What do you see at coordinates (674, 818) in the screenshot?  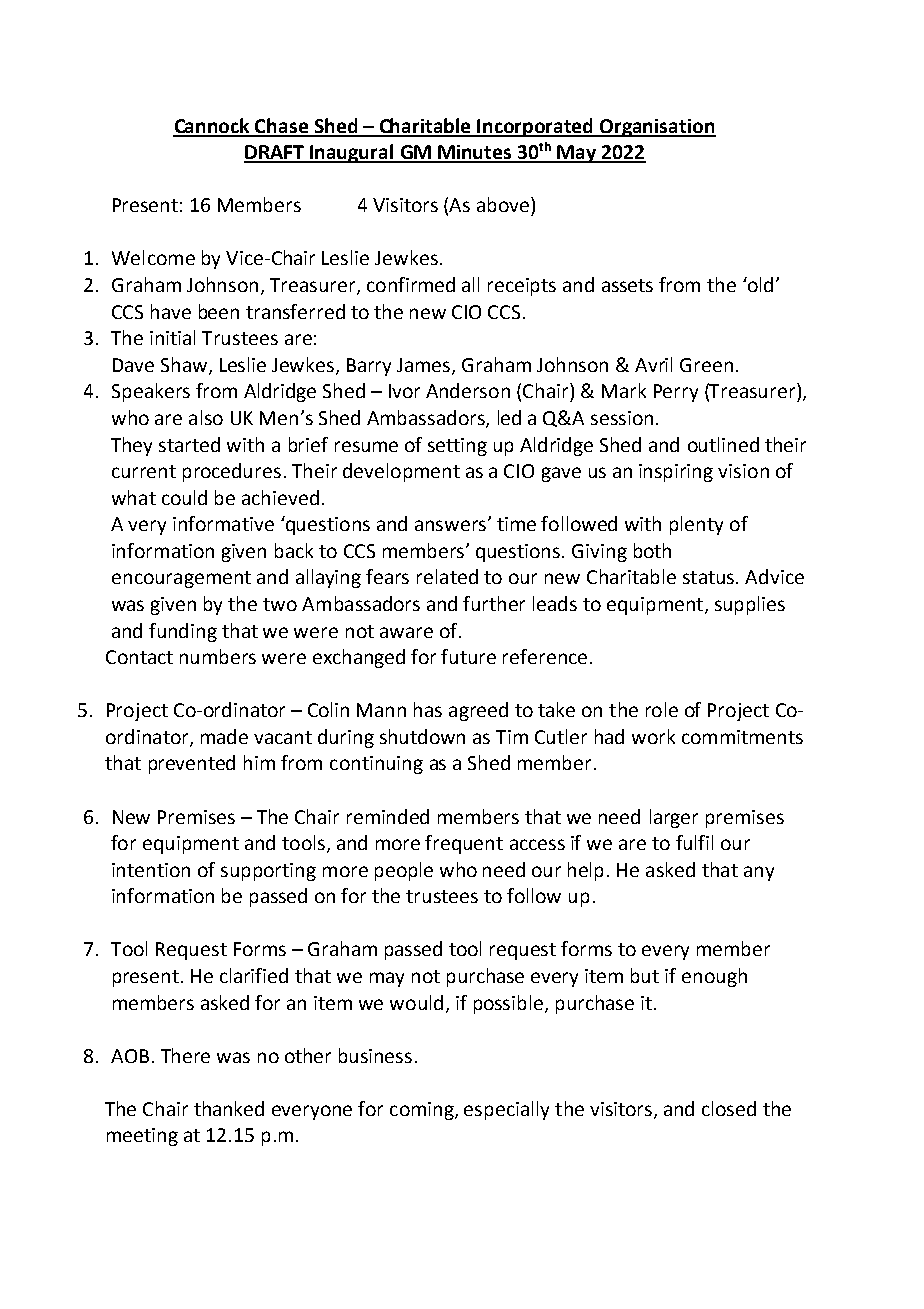 I see `larger` at bounding box center [674, 818].
